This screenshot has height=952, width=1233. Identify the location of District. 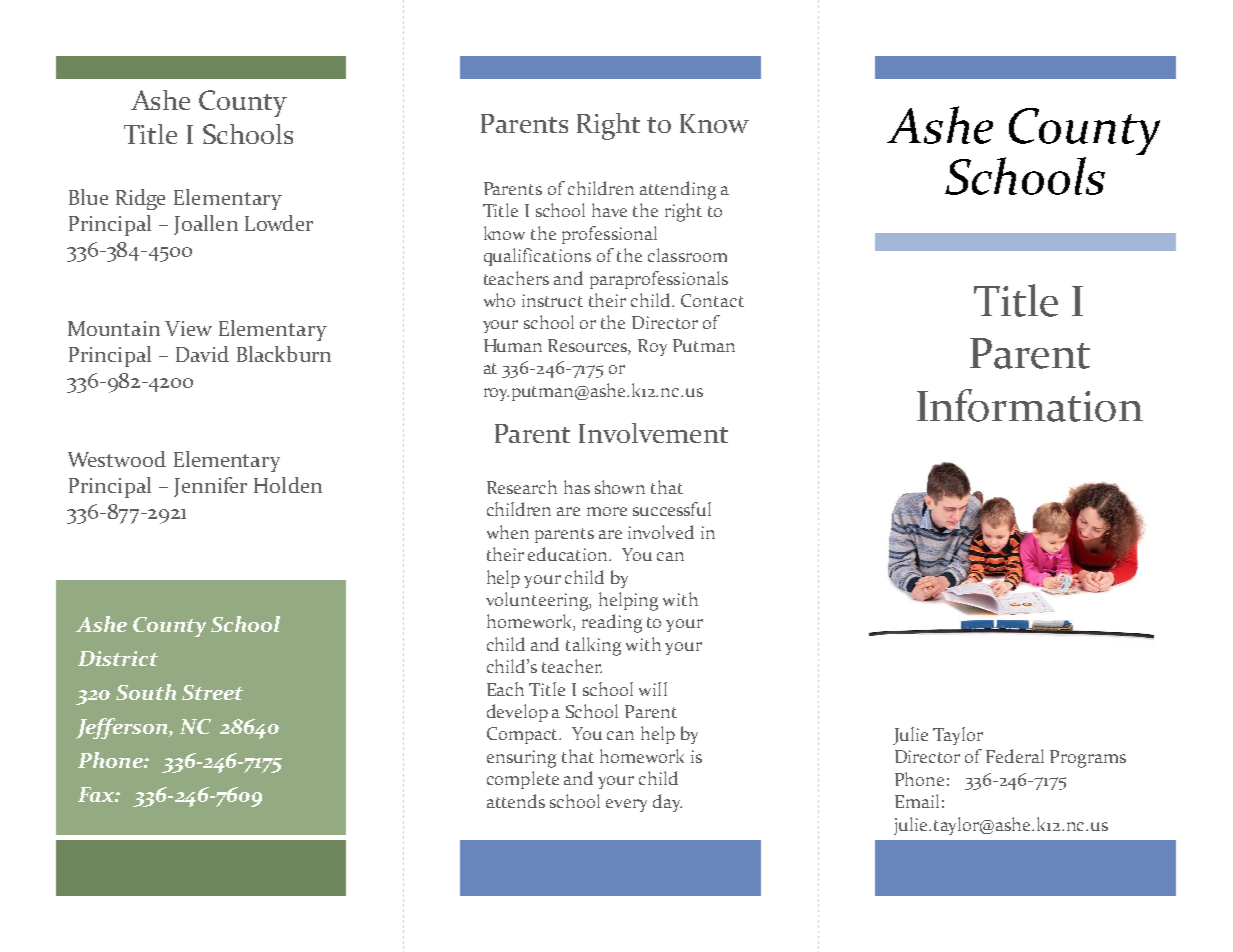
(118, 658).
